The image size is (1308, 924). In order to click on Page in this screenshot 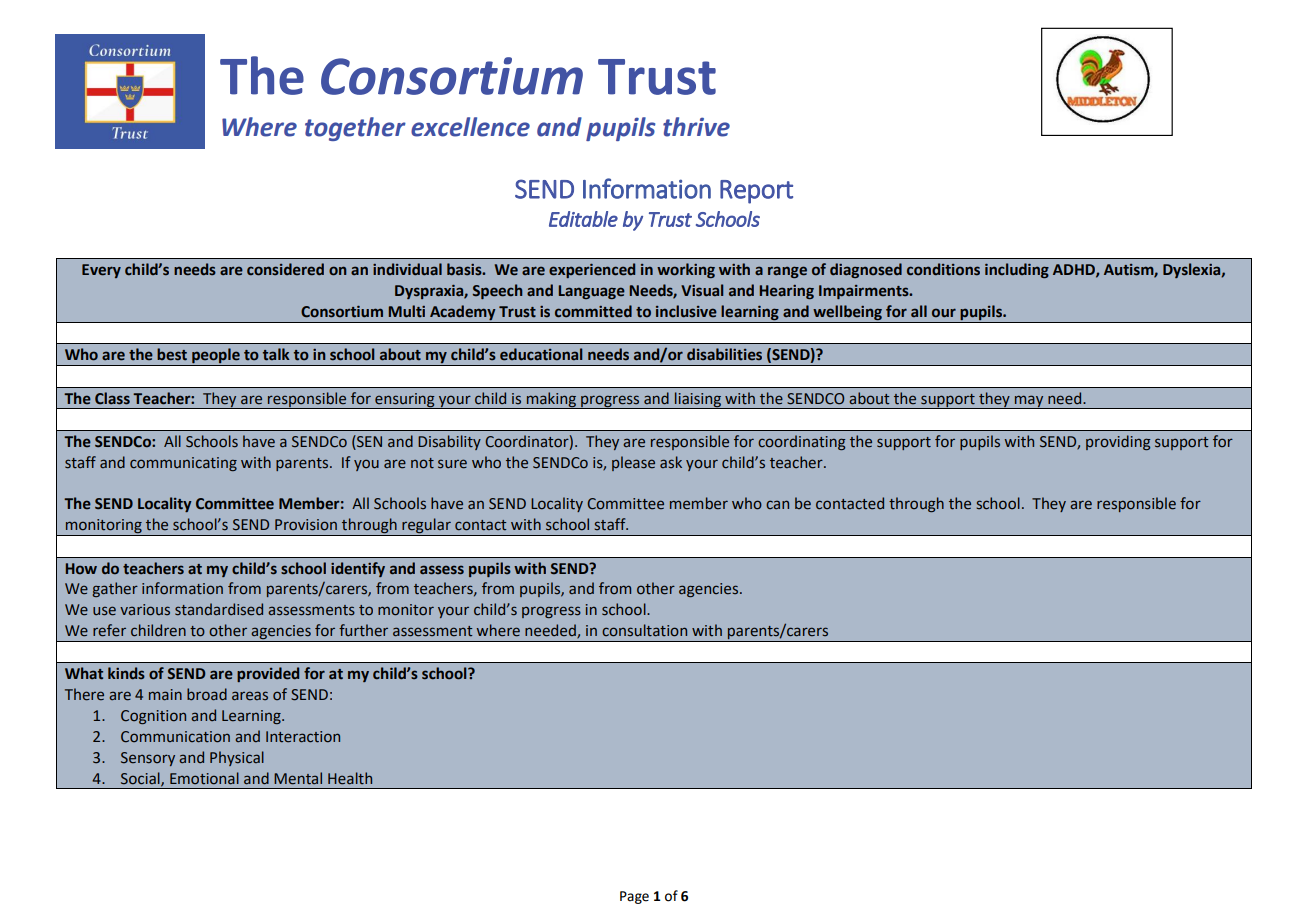, I will do `click(634, 897)`.
